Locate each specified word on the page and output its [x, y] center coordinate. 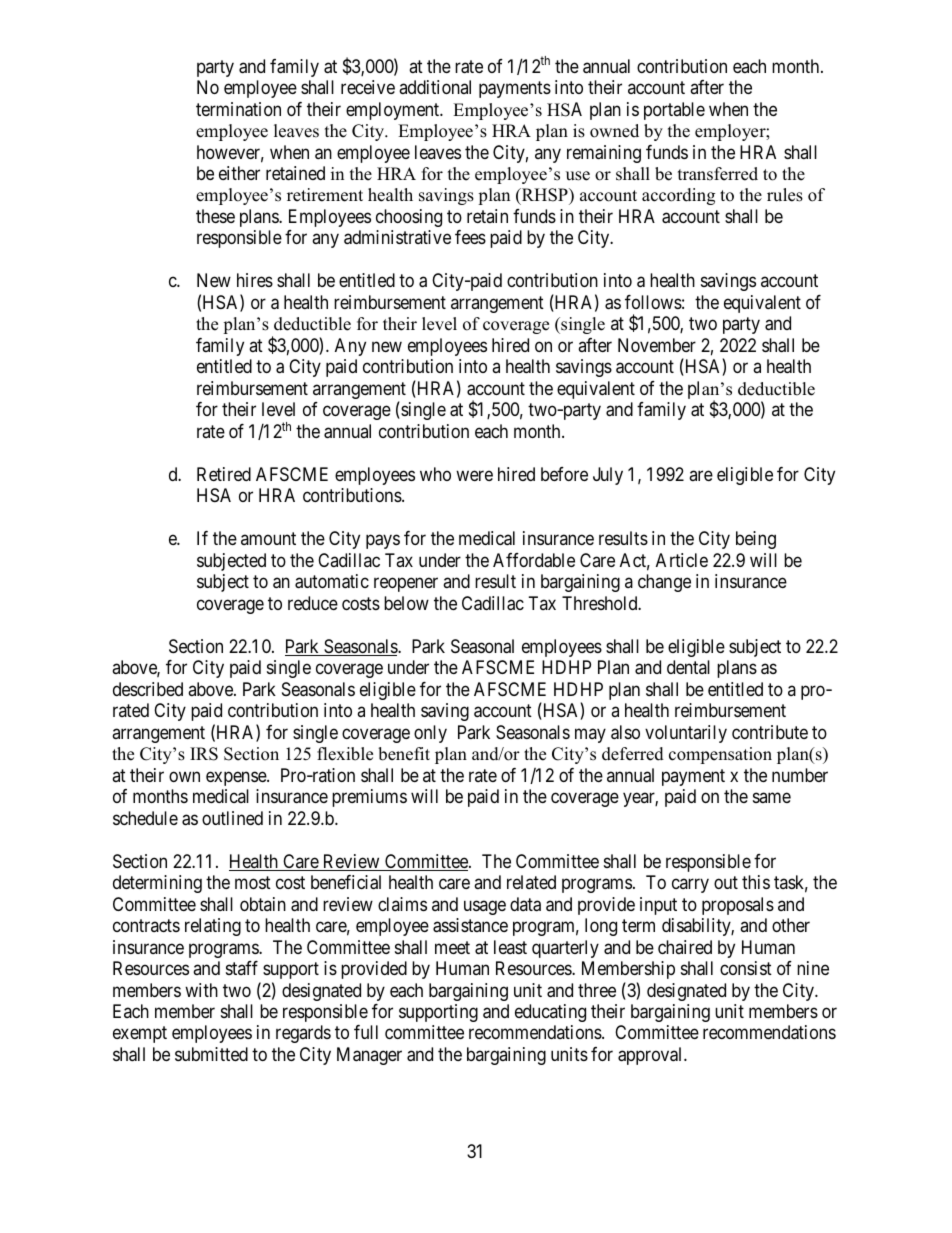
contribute [770, 732]
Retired [224, 474]
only [430, 734]
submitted [211, 1054]
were [474, 475]
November [657, 345]
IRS [204, 754]
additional [435, 87]
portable [674, 111]
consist [746, 968]
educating [550, 1013]
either [239, 173]
